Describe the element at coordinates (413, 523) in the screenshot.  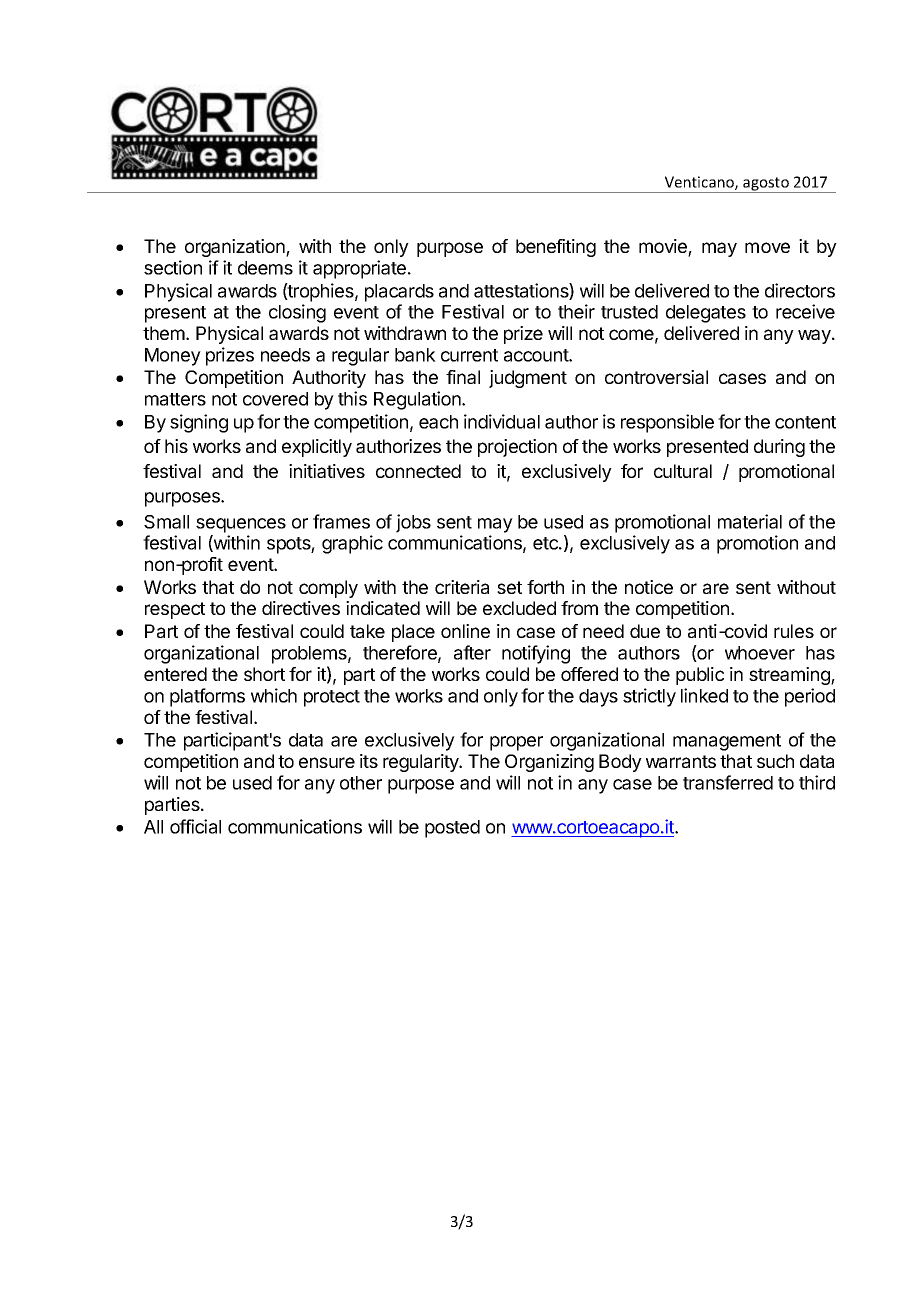
I see `jobs` at that location.
